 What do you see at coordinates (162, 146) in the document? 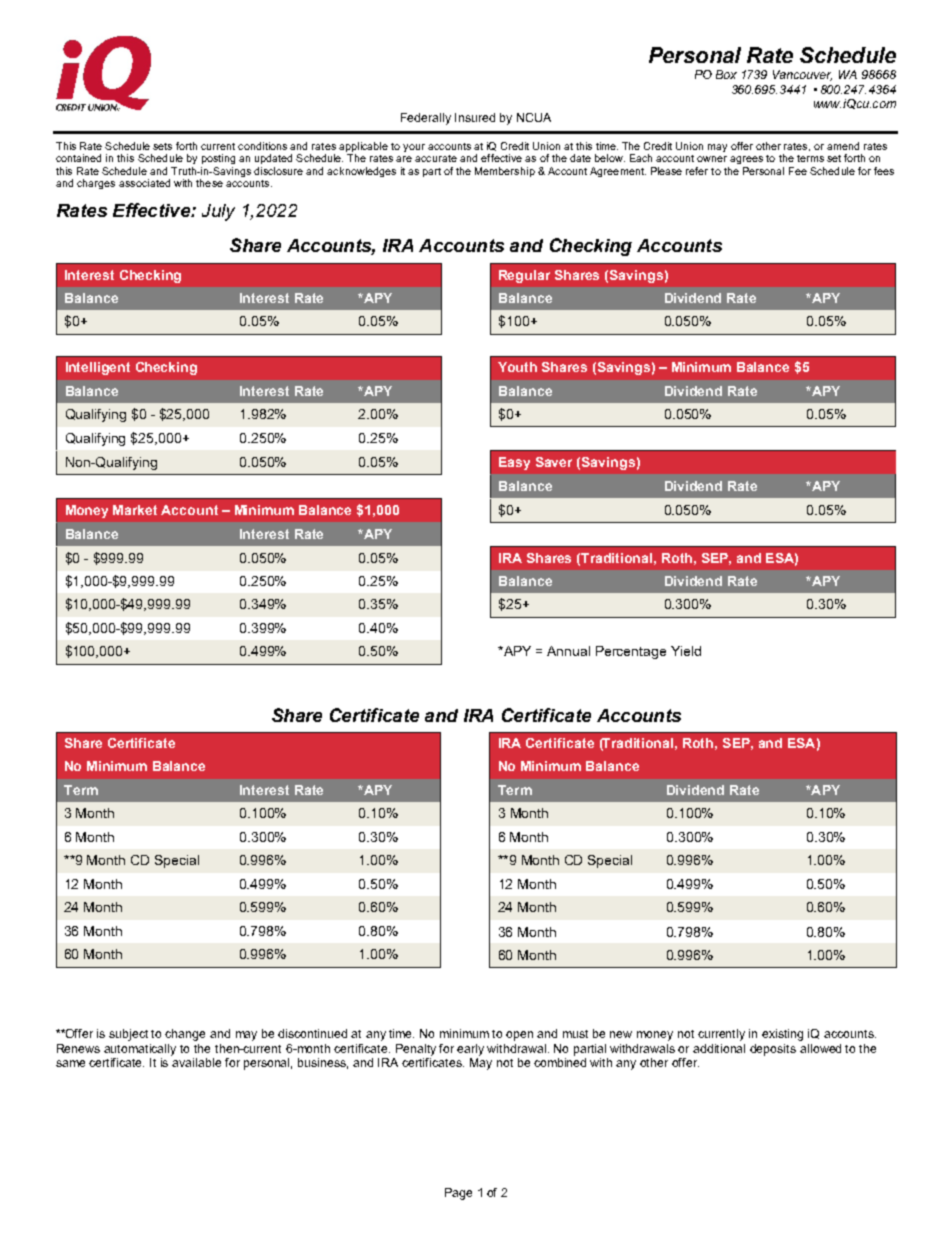
I see `sets` at bounding box center [162, 146].
